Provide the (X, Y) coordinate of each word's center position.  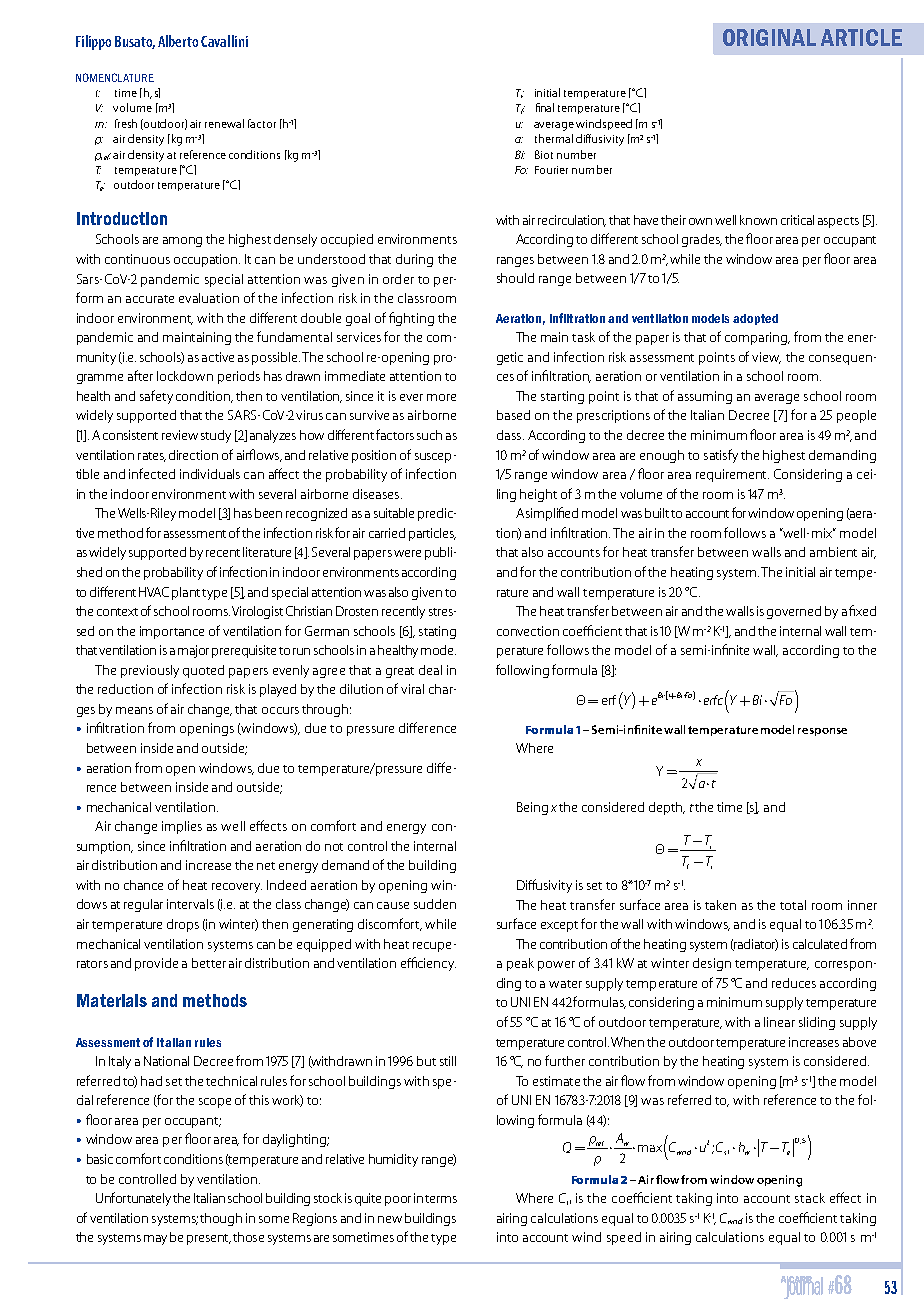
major (193, 651)
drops (183, 925)
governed (794, 612)
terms (441, 1199)
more (441, 397)
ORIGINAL (769, 37)
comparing (757, 338)
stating (437, 632)
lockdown (185, 376)
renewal (224, 123)
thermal (554, 138)
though (221, 1219)
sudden (435, 904)
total (793, 905)
